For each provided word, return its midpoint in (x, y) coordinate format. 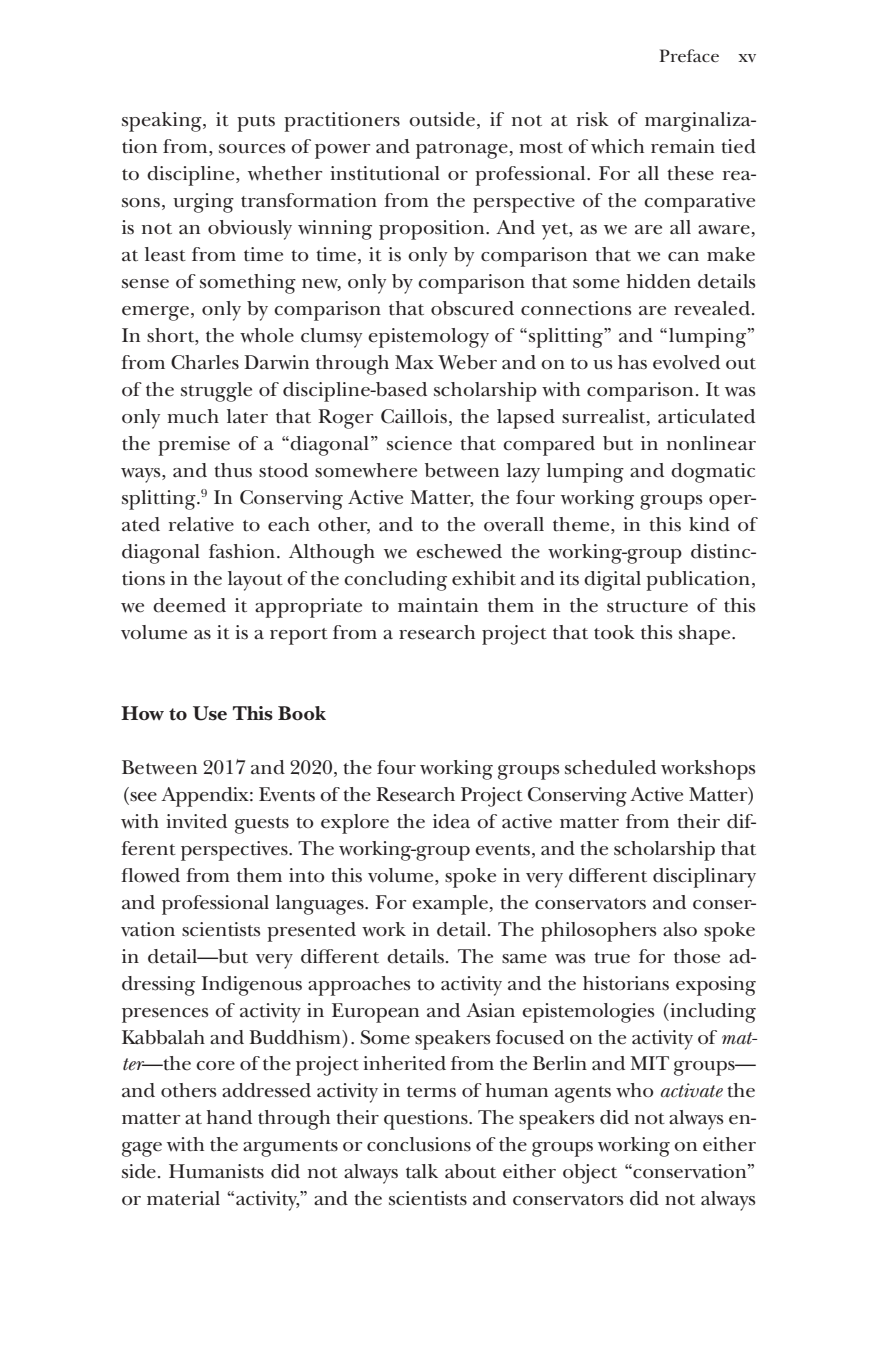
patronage (462, 150)
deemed (189, 605)
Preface (689, 56)
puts (256, 123)
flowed (150, 875)
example (450, 905)
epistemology (428, 338)
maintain (438, 605)
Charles (205, 362)
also (680, 929)
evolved (686, 362)
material (183, 1198)
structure (647, 607)
